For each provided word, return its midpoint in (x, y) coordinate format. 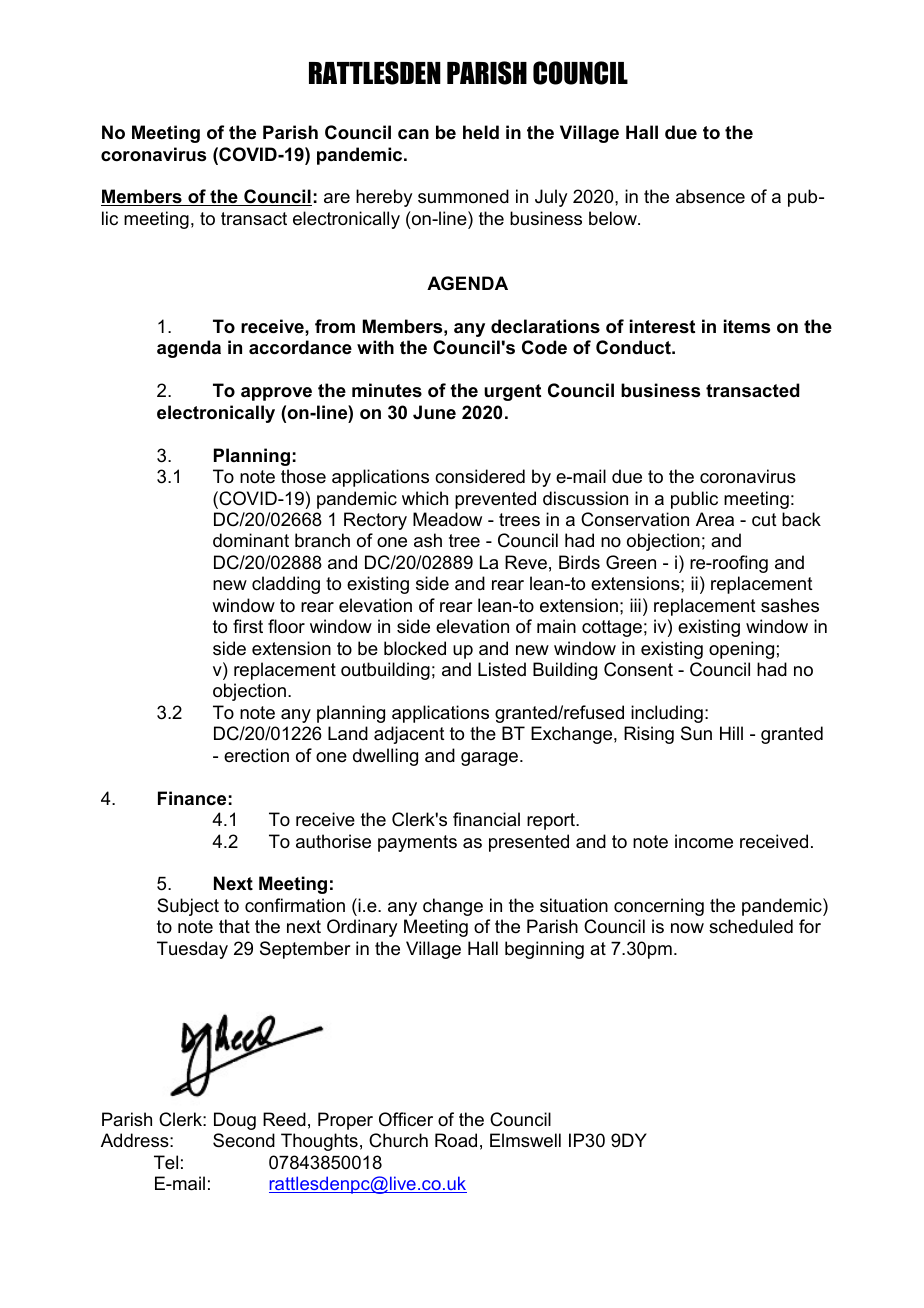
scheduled (751, 926)
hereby (384, 198)
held (481, 132)
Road (456, 1140)
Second (244, 1140)
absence (710, 196)
